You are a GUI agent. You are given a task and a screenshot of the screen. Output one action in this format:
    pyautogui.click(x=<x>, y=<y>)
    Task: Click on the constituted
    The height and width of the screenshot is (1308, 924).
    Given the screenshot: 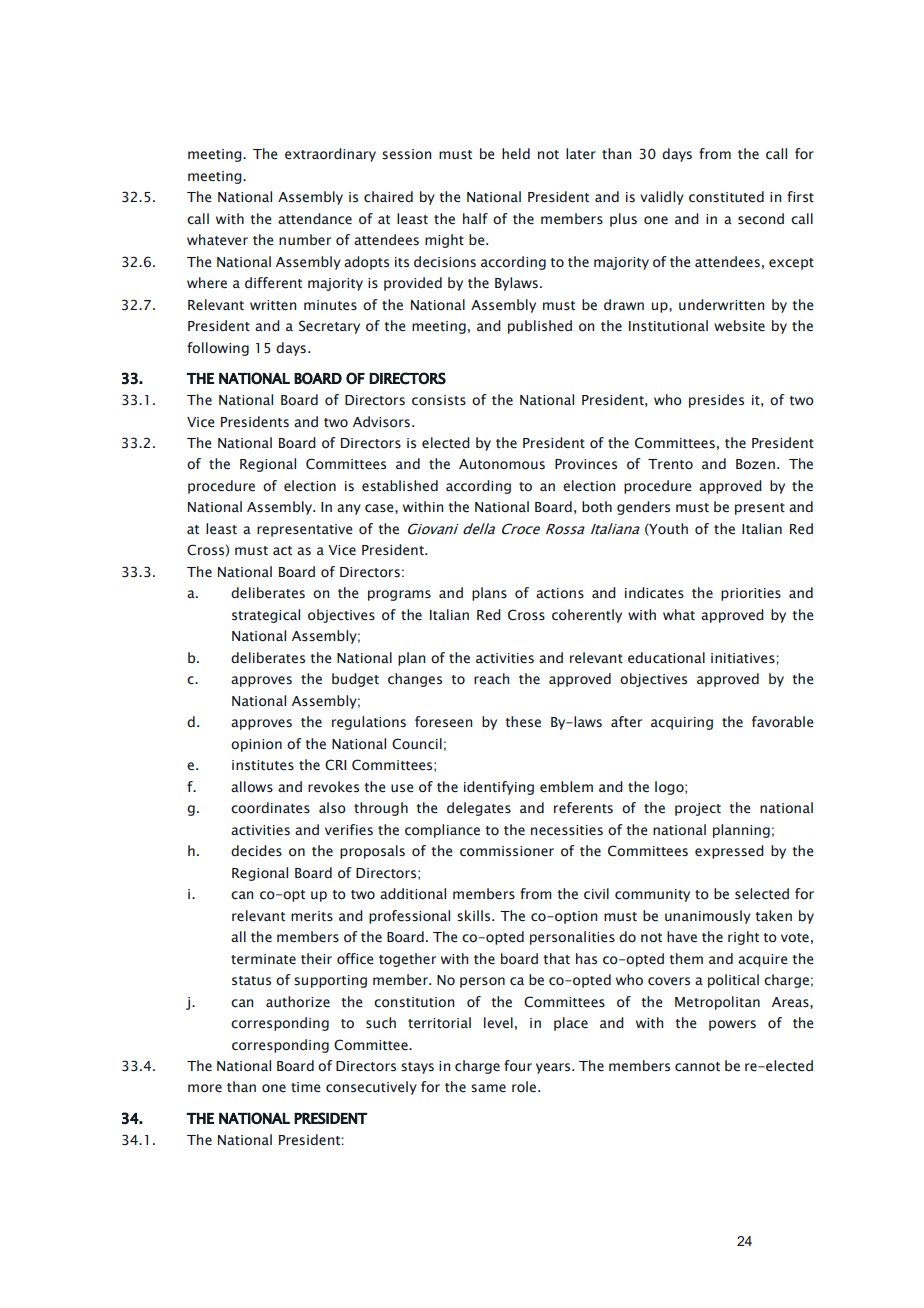 What is the action you would take?
    pyautogui.click(x=726, y=197)
